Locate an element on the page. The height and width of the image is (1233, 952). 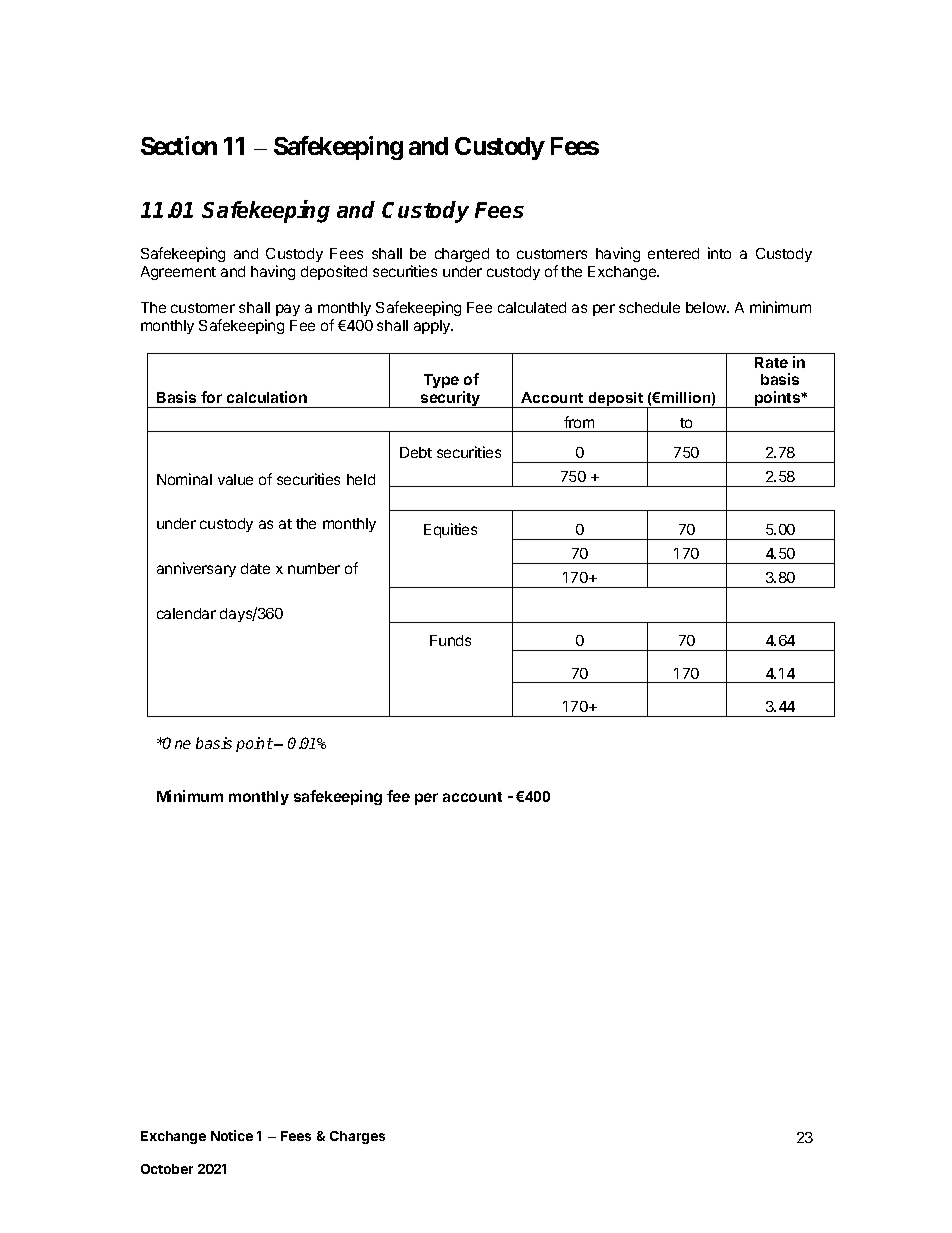
Rate is located at coordinates (771, 362).
